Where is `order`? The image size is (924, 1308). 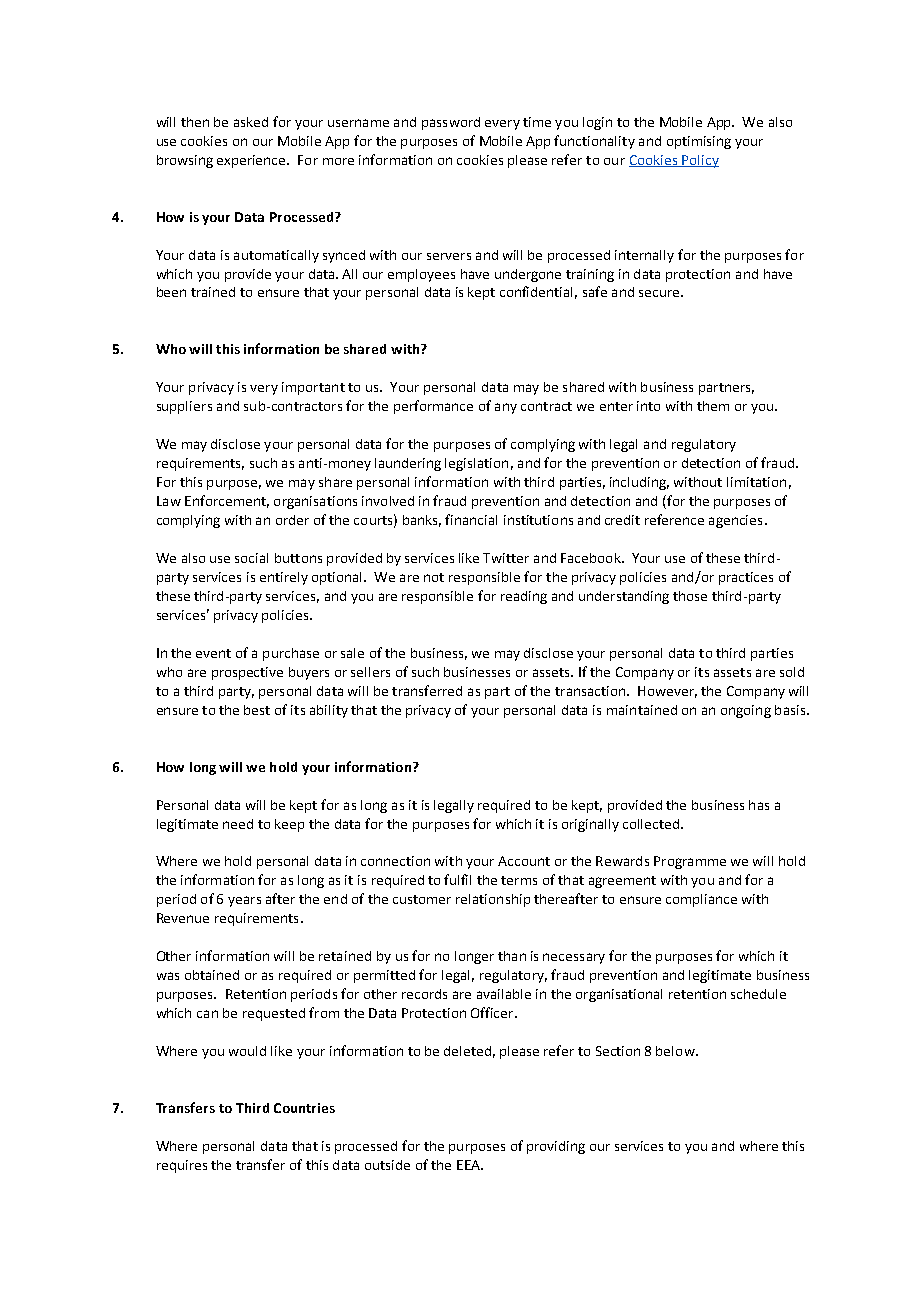 order is located at coordinates (292, 520).
